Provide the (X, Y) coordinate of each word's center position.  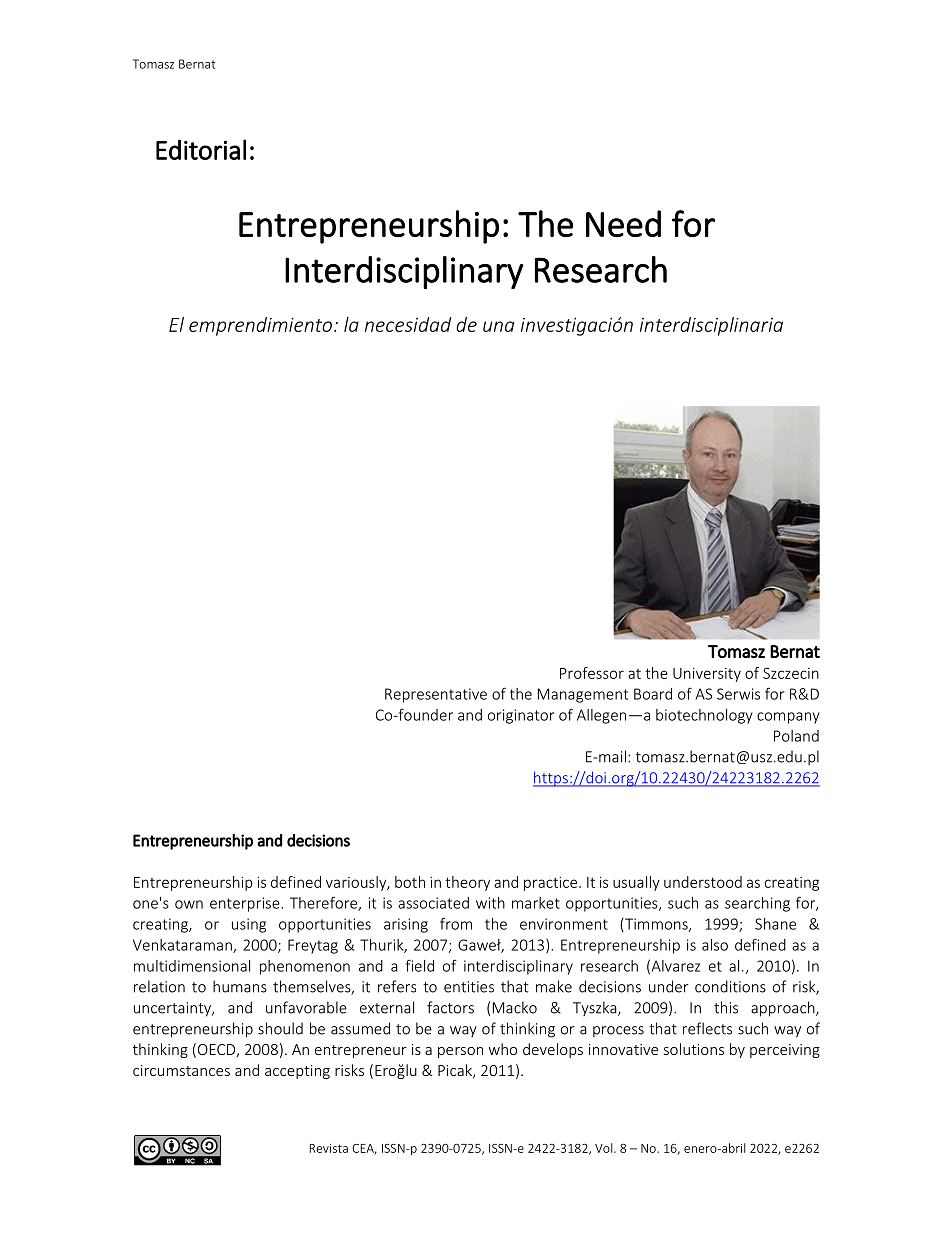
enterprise (246, 904)
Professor (592, 673)
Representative (436, 695)
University (707, 675)
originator (521, 716)
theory (467, 883)
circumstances (181, 1070)
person (460, 1052)
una (498, 326)
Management (583, 695)
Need (623, 223)
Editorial (201, 149)
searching (757, 904)
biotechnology (704, 716)
